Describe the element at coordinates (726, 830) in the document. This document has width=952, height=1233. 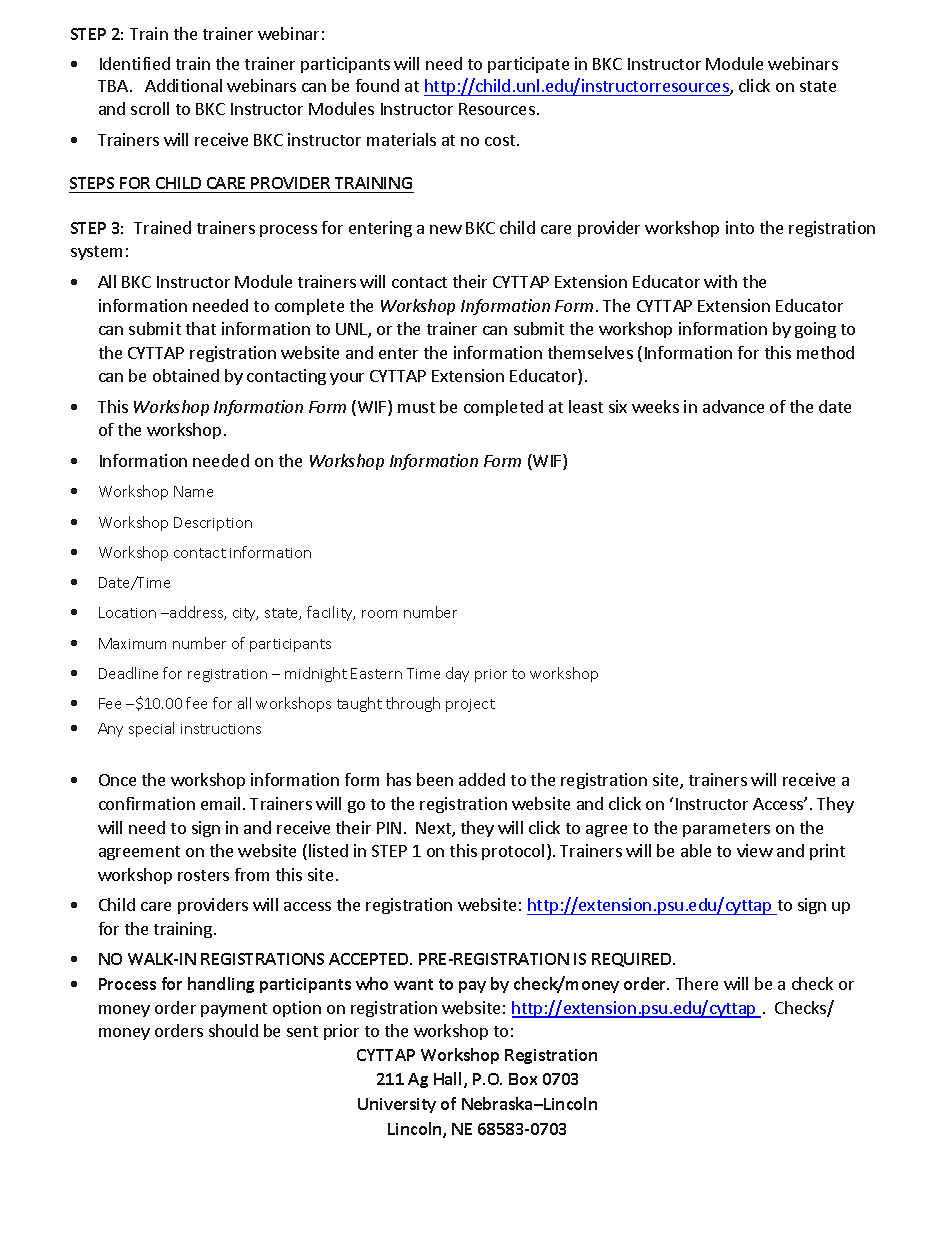
I see `parameters` at that location.
